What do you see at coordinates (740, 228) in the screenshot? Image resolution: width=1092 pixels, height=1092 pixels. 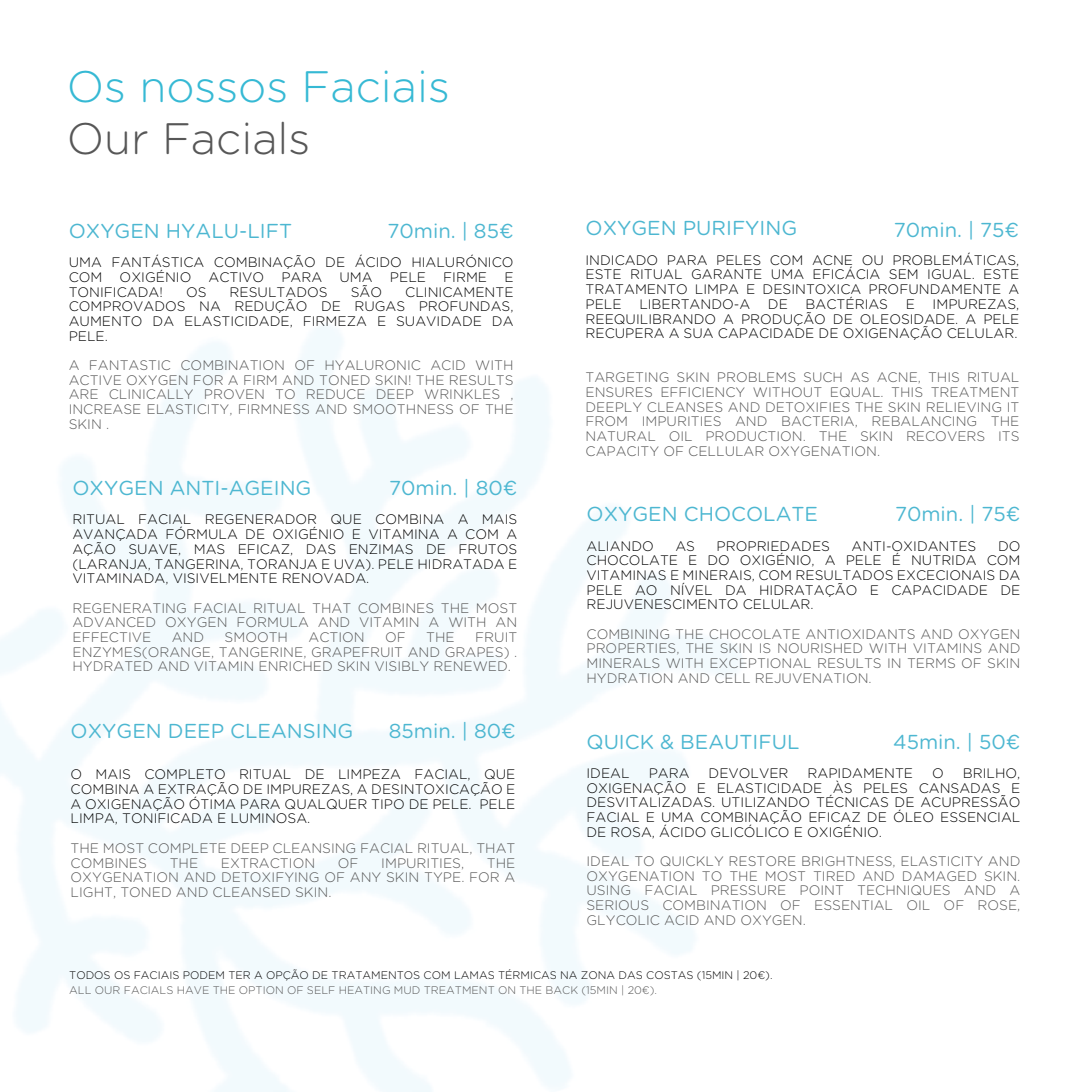 I see `PURIFYING` at bounding box center [740, 228].
